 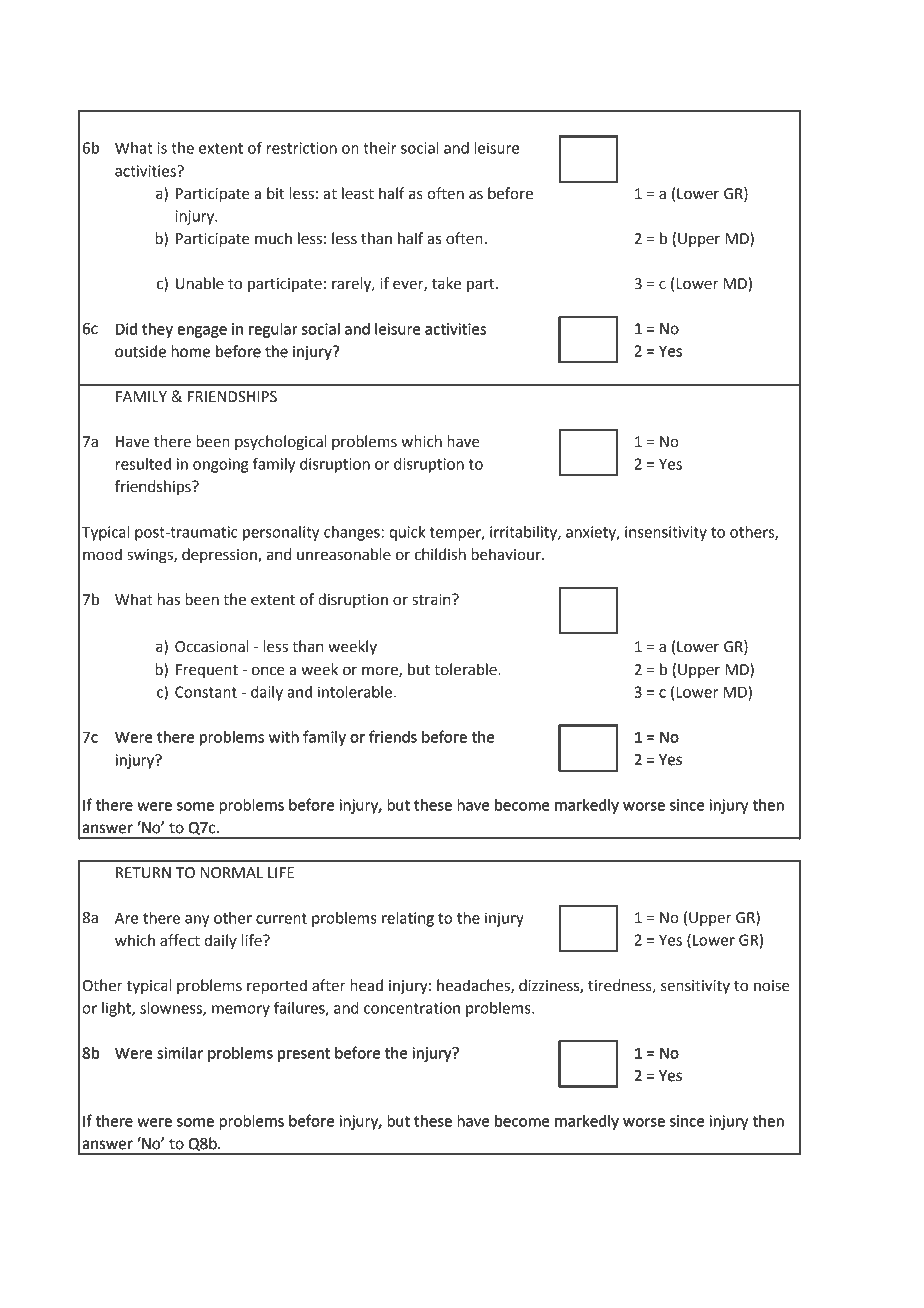 What do you see at coordinates (507, 554) in the screenshot?
I see `behaviour` at bounding box center [507, 554].
